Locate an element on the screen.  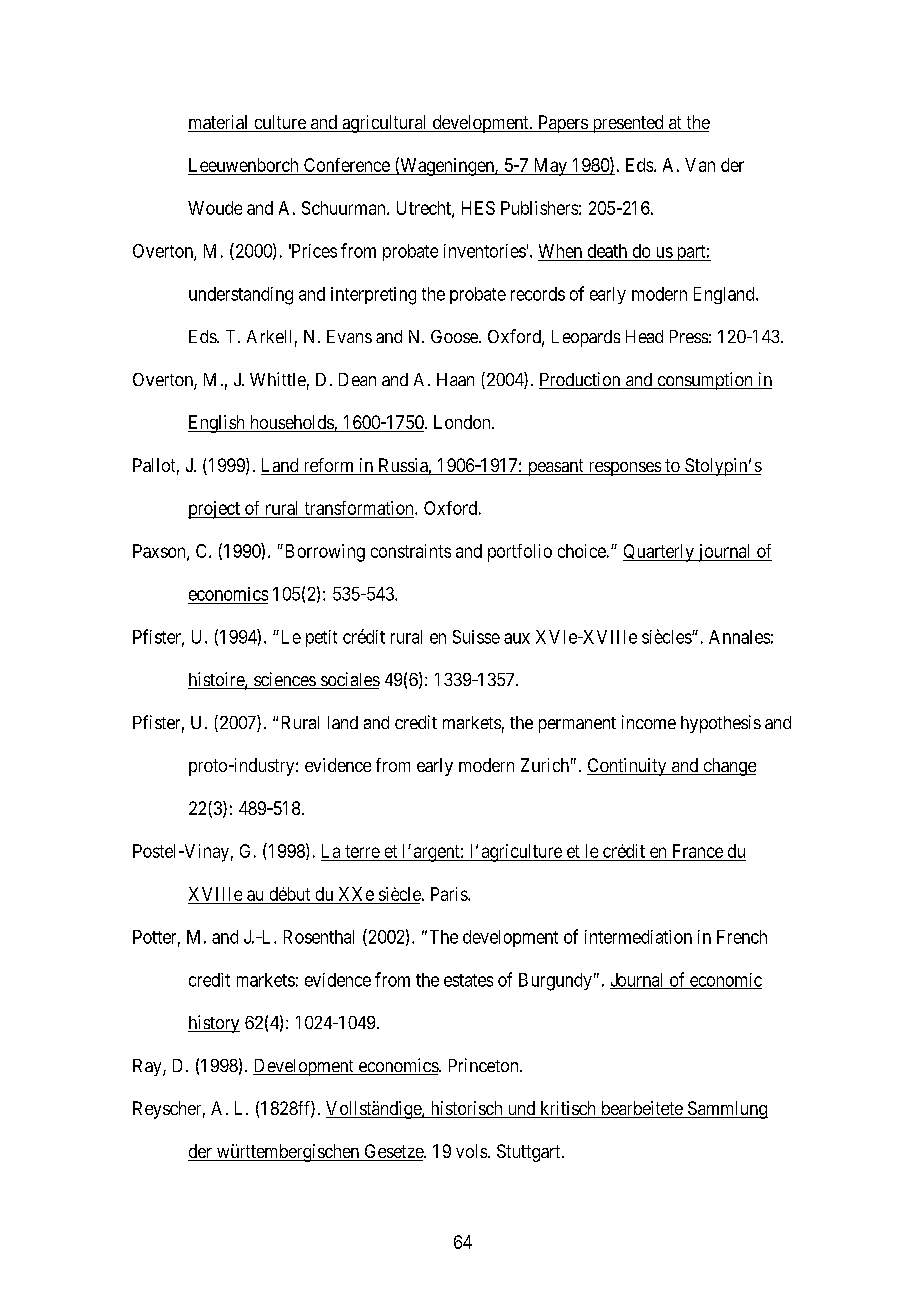
vols is located at coordinates (471, 1151).
